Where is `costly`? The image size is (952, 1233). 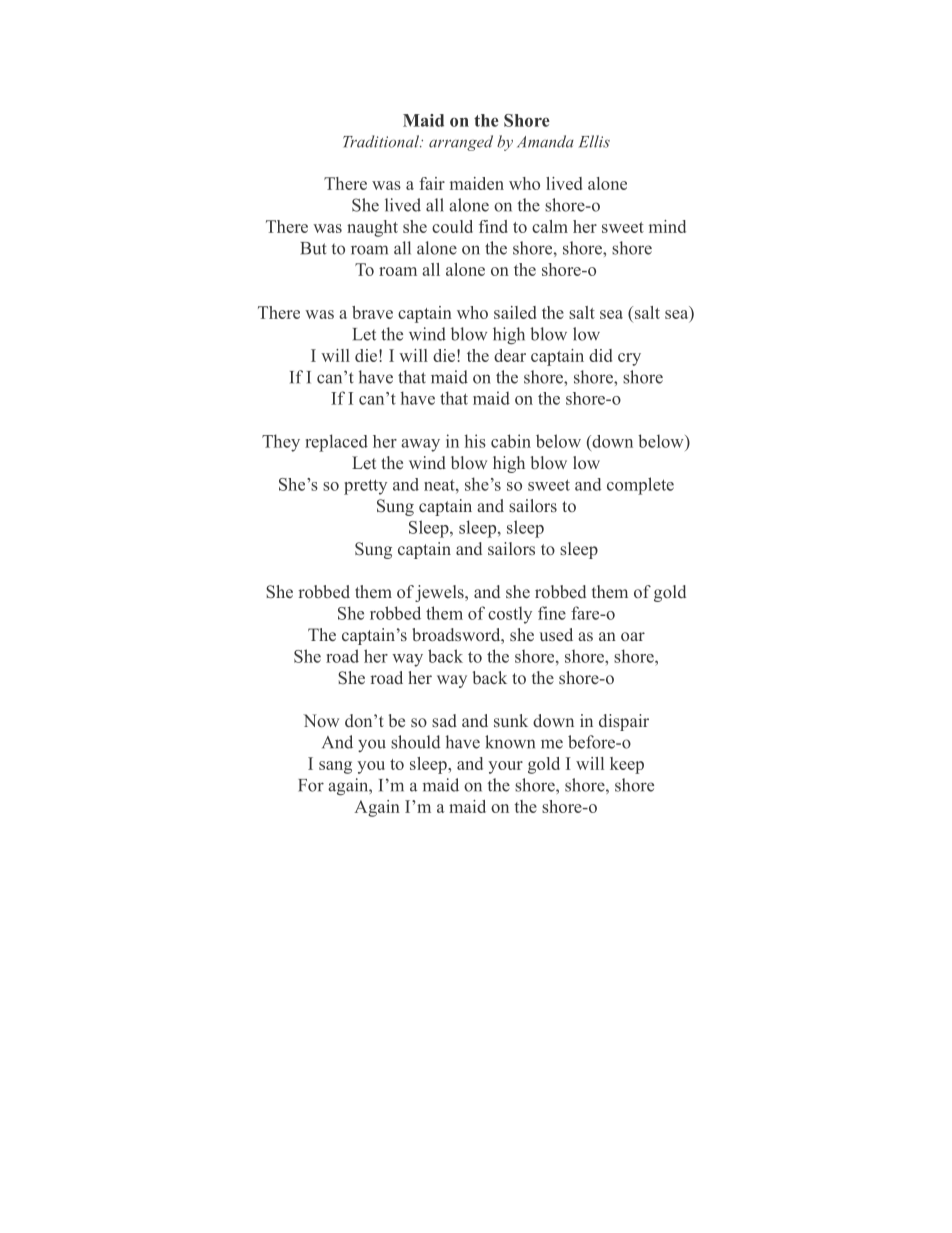 costly is located at coordinates (510, 615).
